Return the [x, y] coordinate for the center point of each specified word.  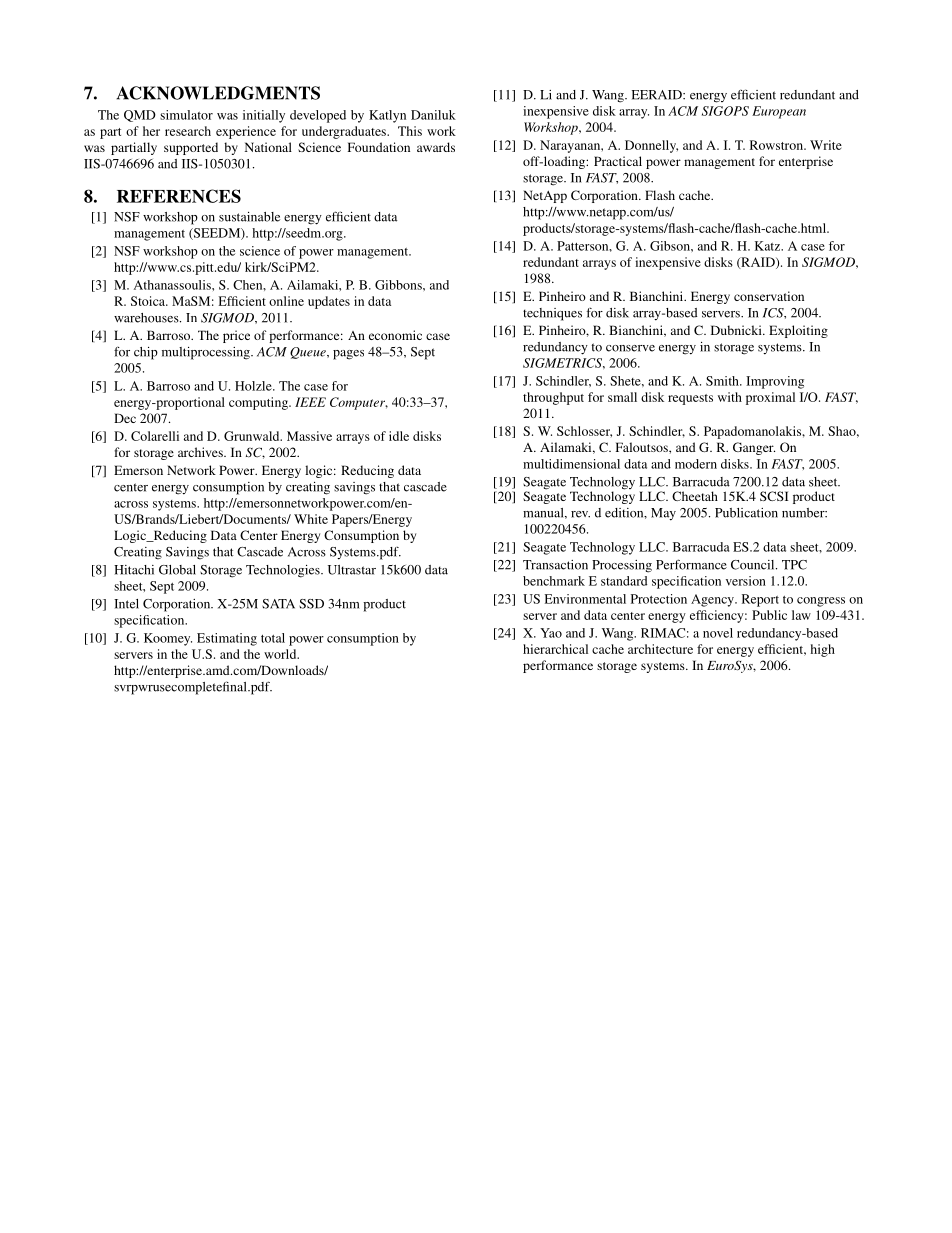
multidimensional [571, 464]
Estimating [227, 639]
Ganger [754, 448]
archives [201, 452]
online [286, 301]
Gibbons [399, 285]
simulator [186, 115]
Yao [551, 633]
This [410, 131]
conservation [769, 296]
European [779, 112]
